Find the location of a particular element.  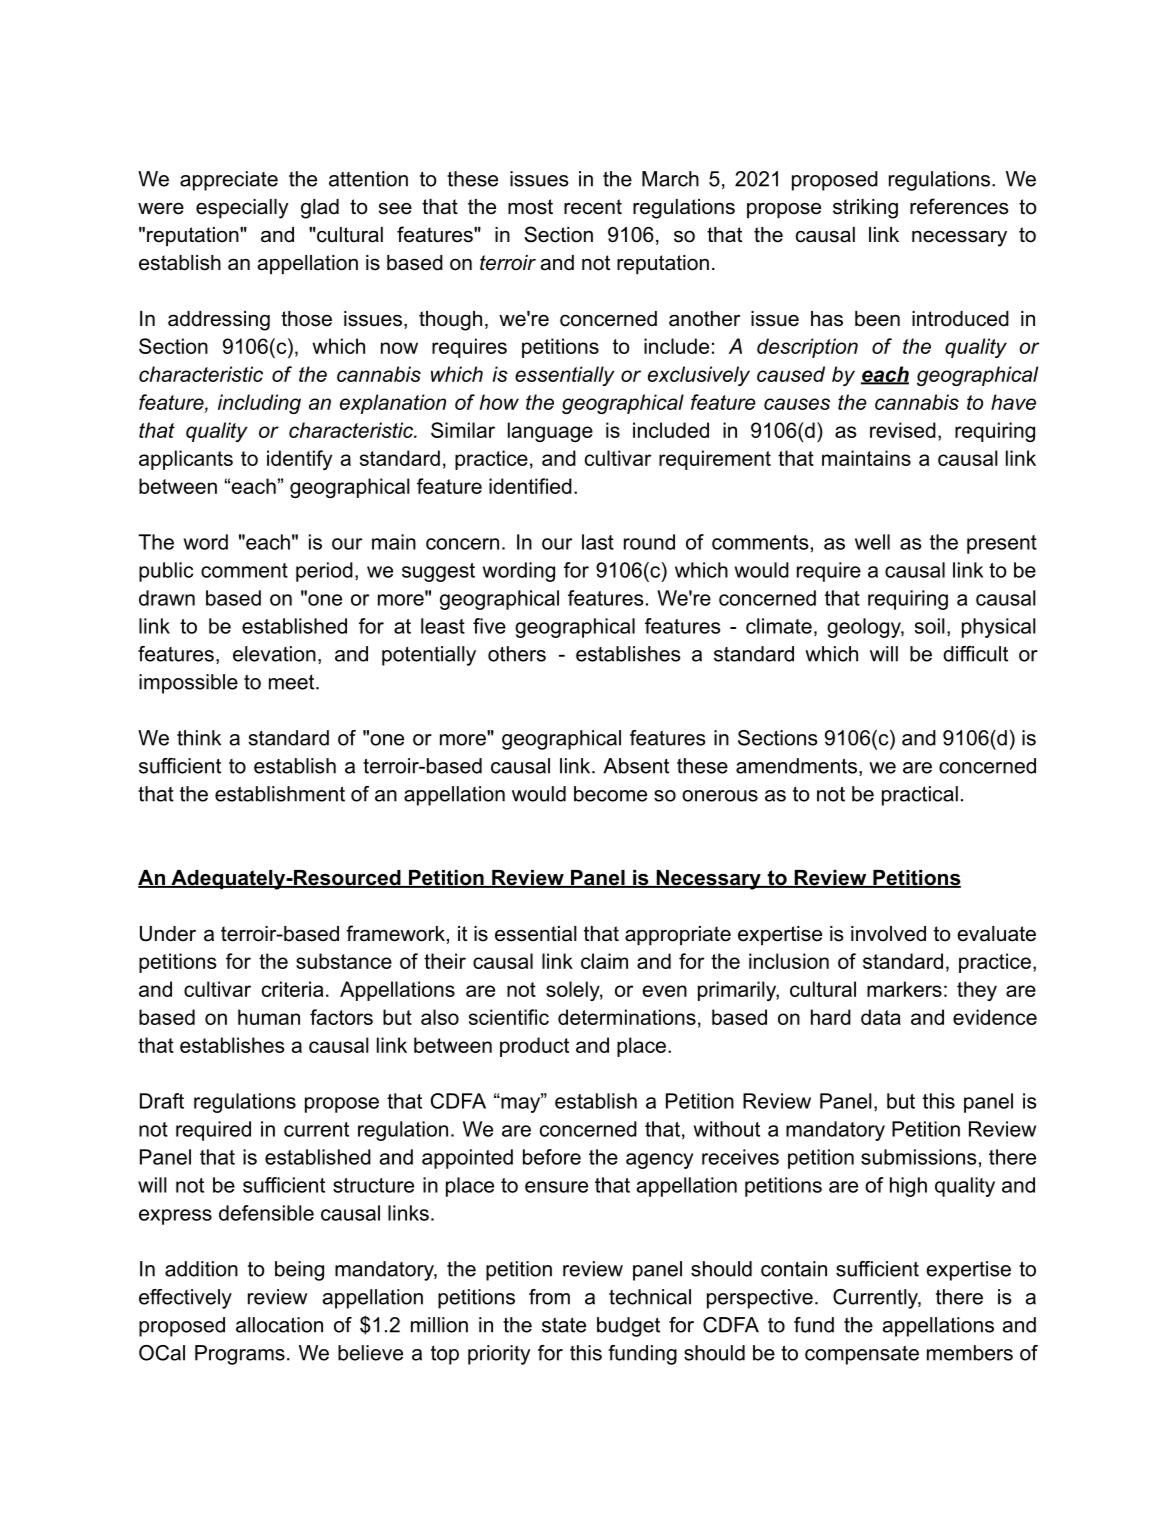

compensate is located at coordinates (862, 1355).
